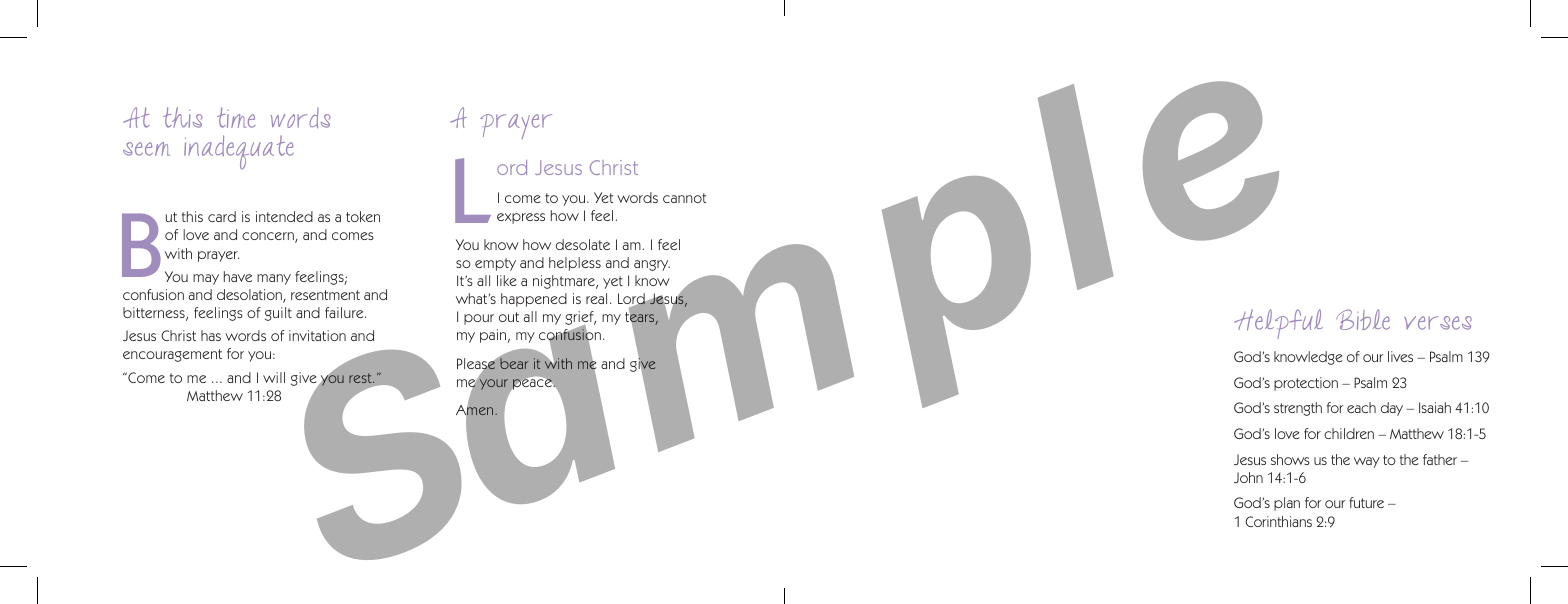  Describe the element at coordinates (492, 383) in the screenshot. I see `your` at that location.
